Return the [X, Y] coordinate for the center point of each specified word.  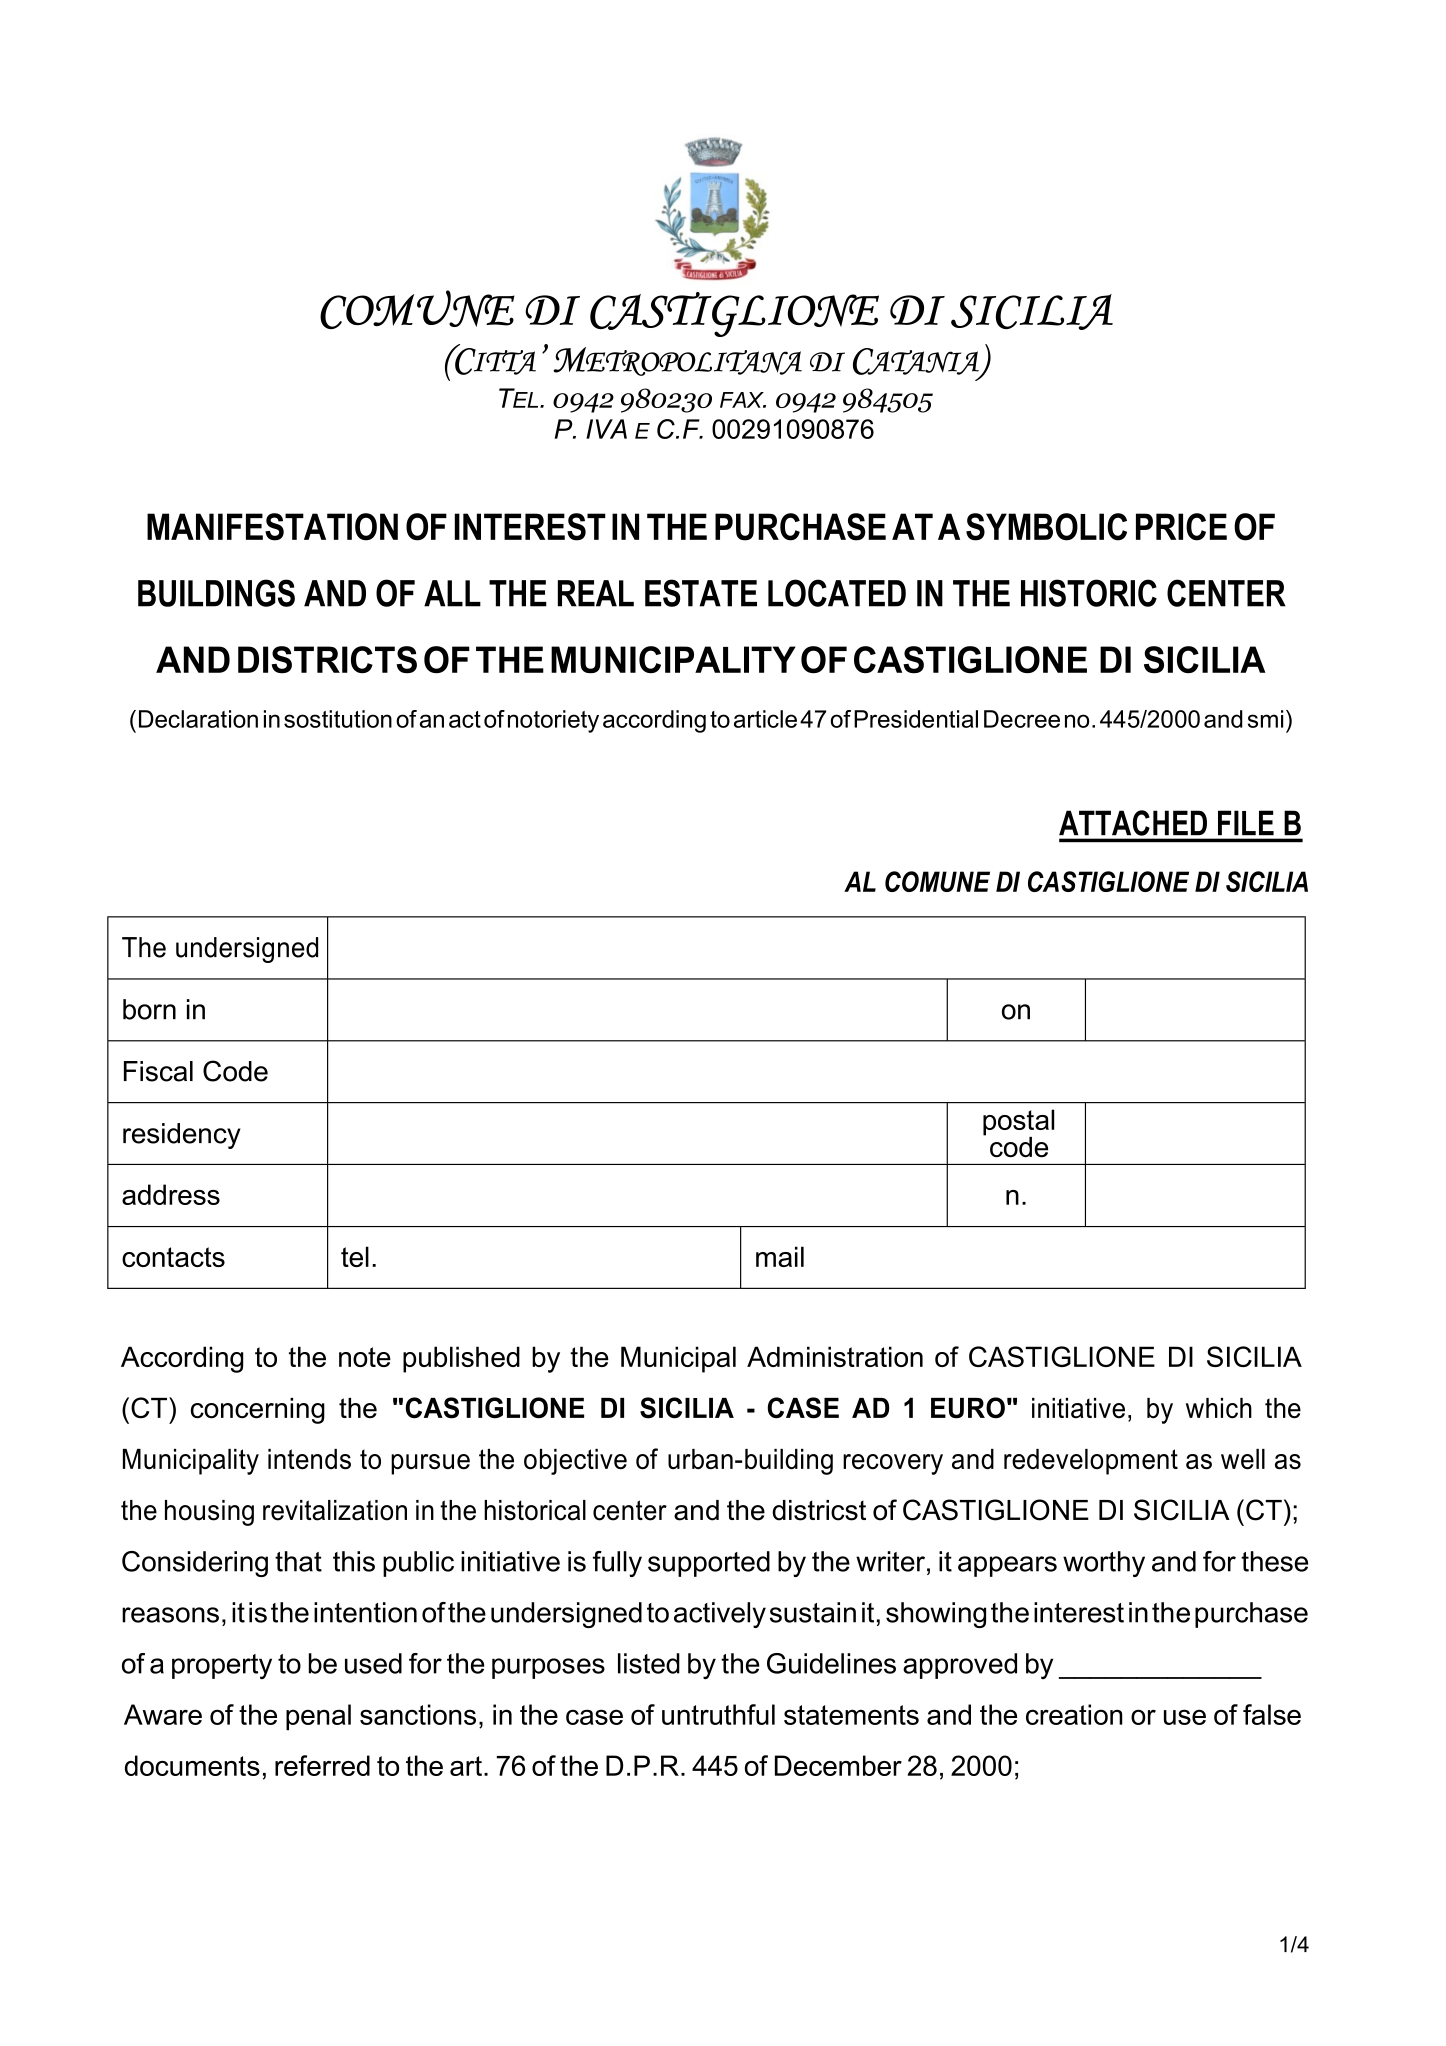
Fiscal [158, 1071]
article [765, 719]
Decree [1022, 719]
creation [1074, 1714]
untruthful [718, 1714]
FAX [743, 400]
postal [1018, 1123]
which [1219, 1408]
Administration [835, 1356]
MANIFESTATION [272, 527]
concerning [258, 1411]
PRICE [1181, 527]
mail [780, 1256]
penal [318, 1717]
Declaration [198, 719]
